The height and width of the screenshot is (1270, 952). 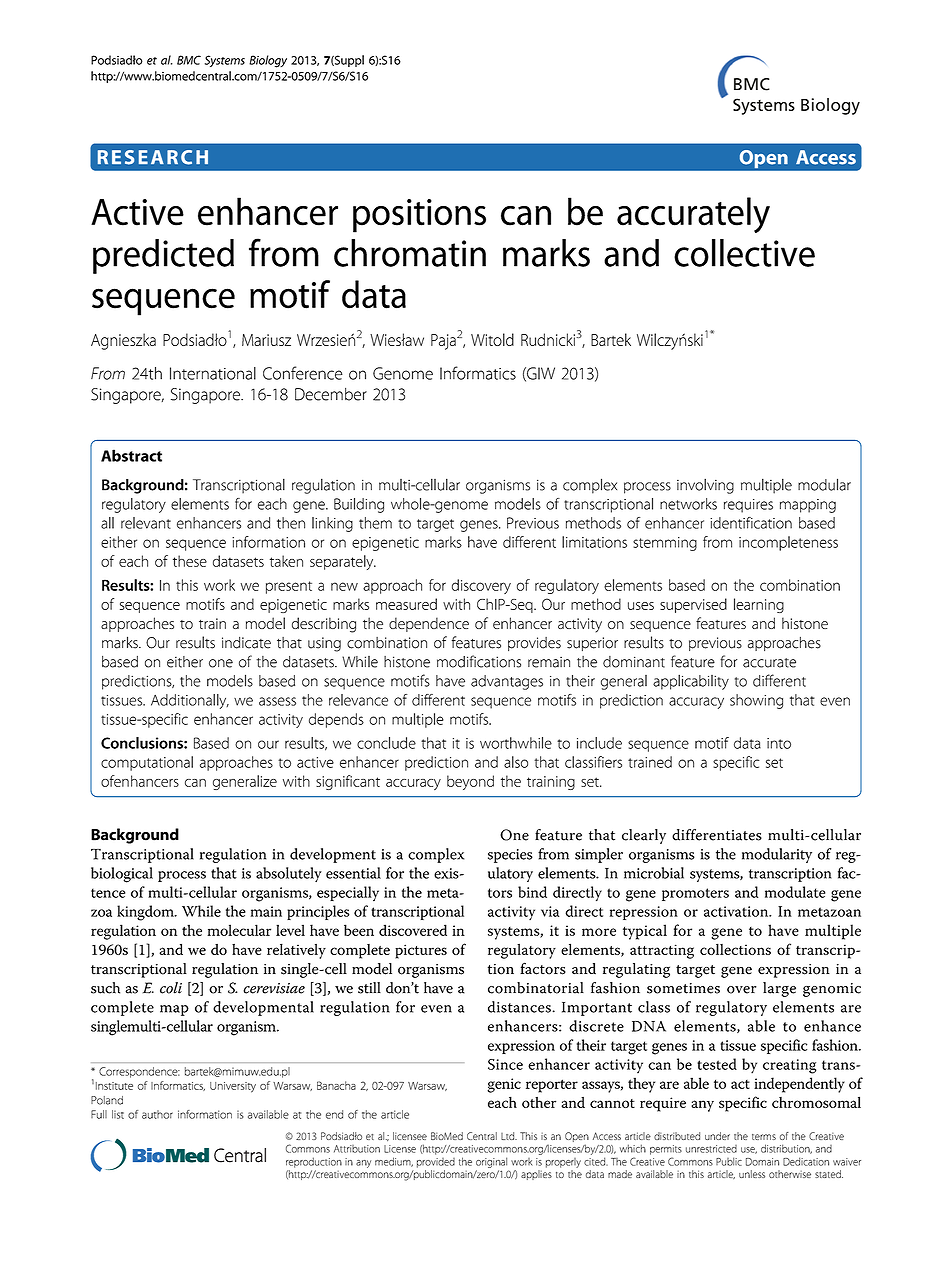 What do you see at coordinates (189, 60) in the screenshot?
I see `BMC` at bounding box center [189, 60].
